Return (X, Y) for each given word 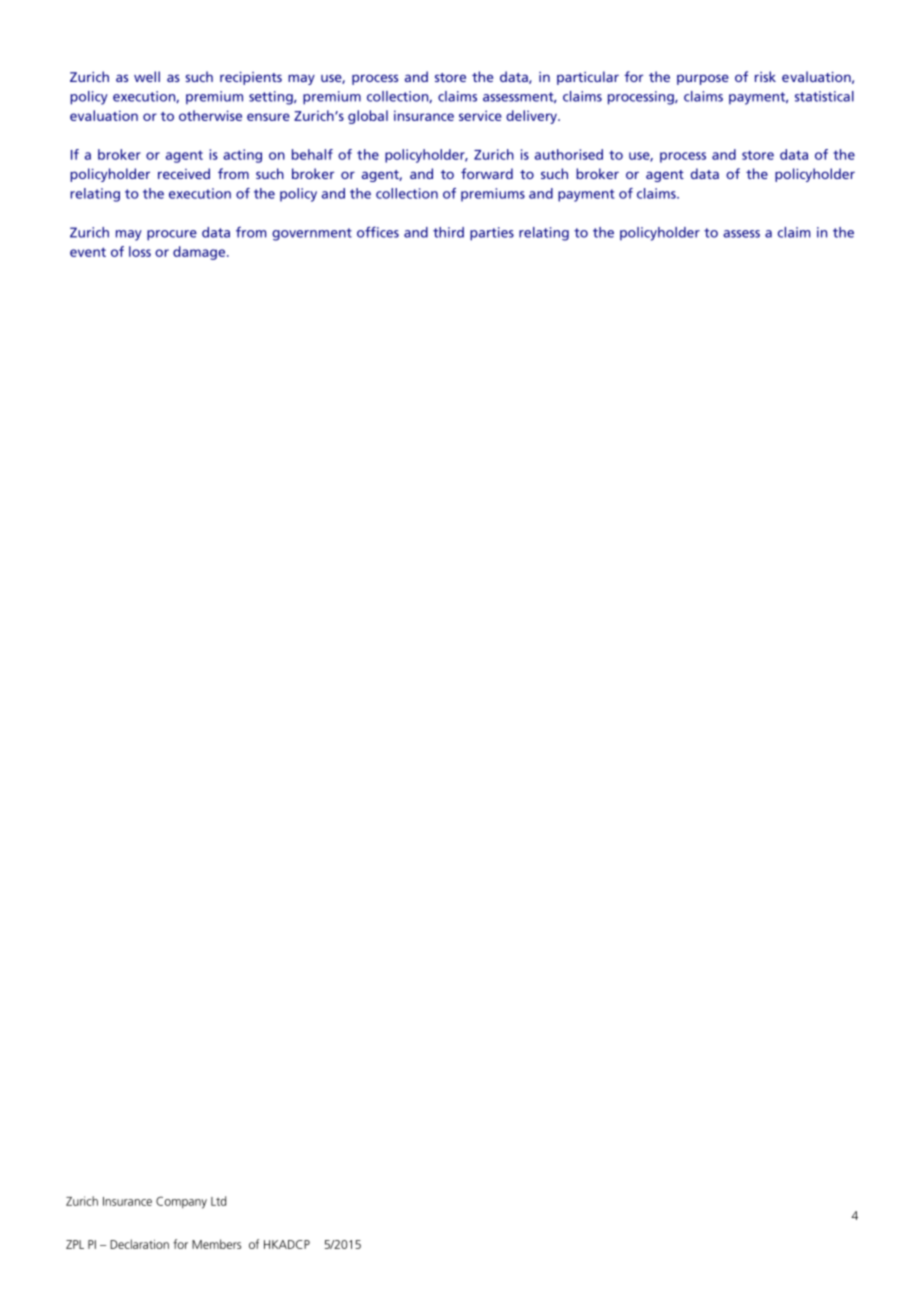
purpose (703, 79)
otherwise (210, 115)
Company (181, 1202)
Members (216, 1244)
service (480, 115)
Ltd (218, 1201)
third (448, 232)
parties (492, 234)
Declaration (139, 1244)
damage (200, 253)
